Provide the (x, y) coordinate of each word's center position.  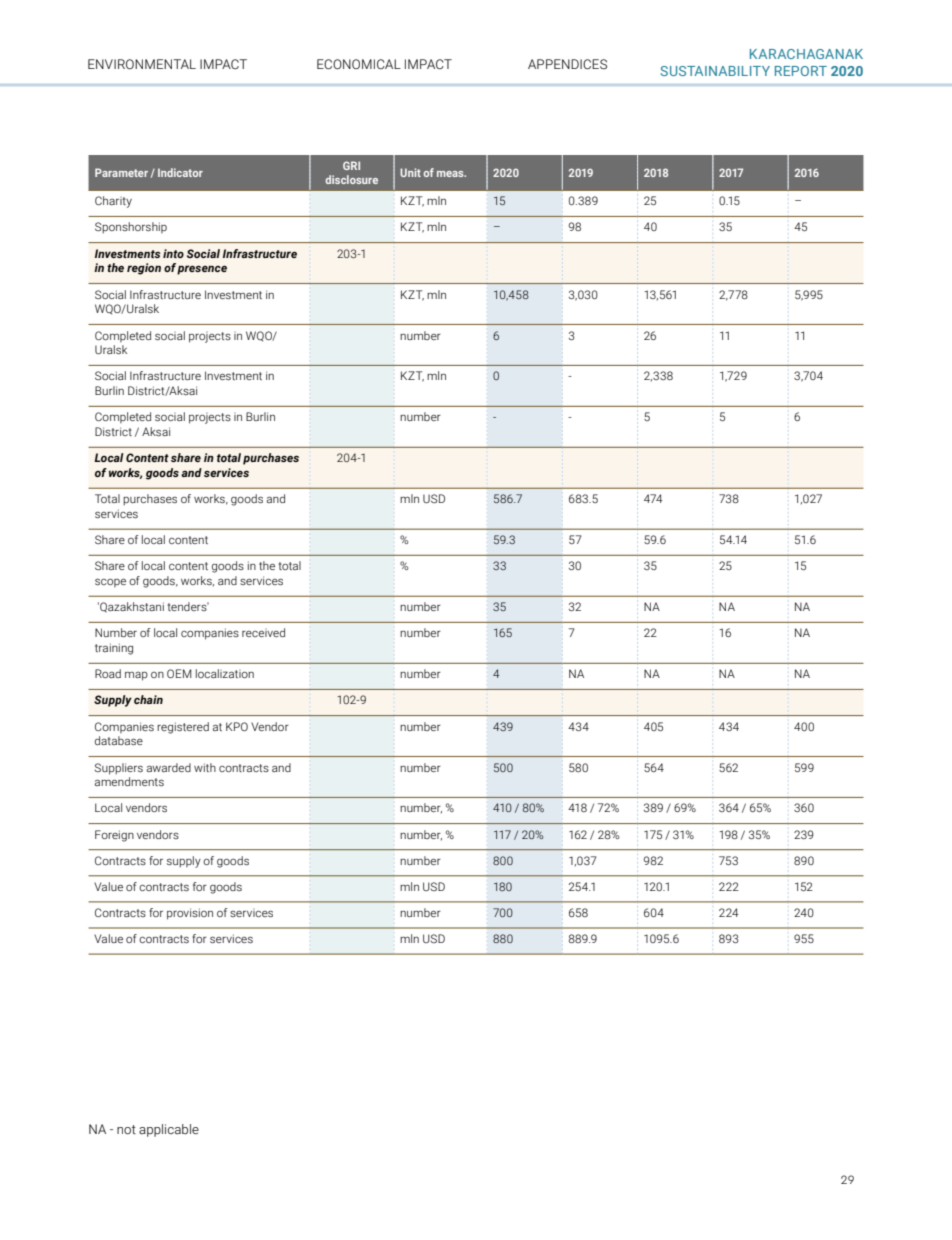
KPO (237, 726)
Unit (410, 172)
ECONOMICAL (359, 64)
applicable (169, 1130)
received (263, 632)
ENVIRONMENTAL (142, 64)
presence (202, 270)
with (205, 767)
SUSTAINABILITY (715, 71)
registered (183, 728)
